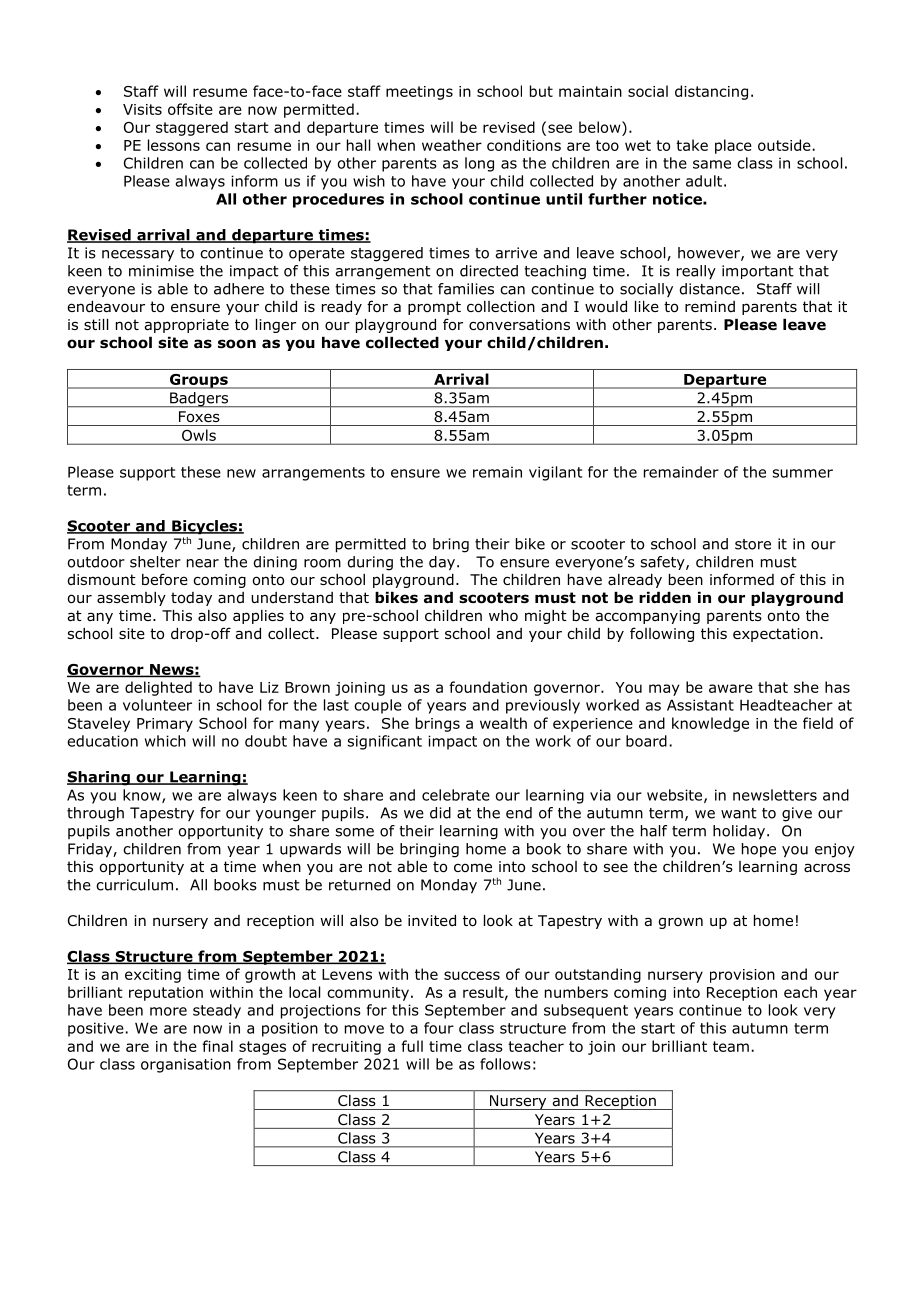 This page has height=1308, width=924. Describe the element at coordinates (503, 723) in the page. I see `wealth` at that location.
